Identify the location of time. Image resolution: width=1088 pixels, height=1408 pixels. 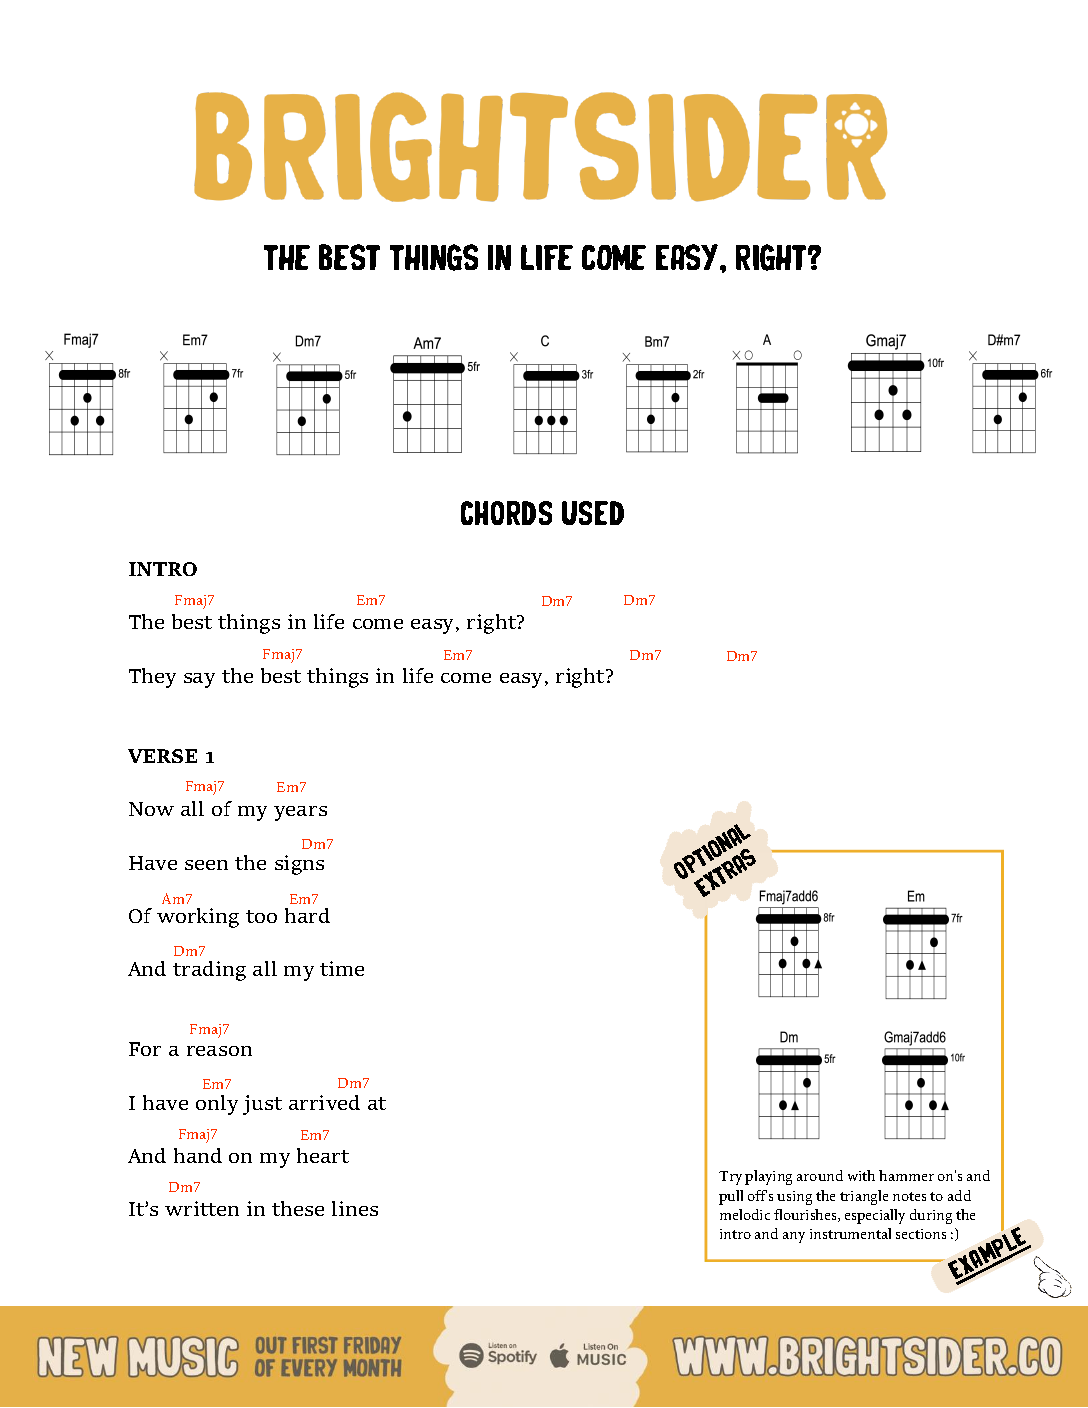
(342, 968).
